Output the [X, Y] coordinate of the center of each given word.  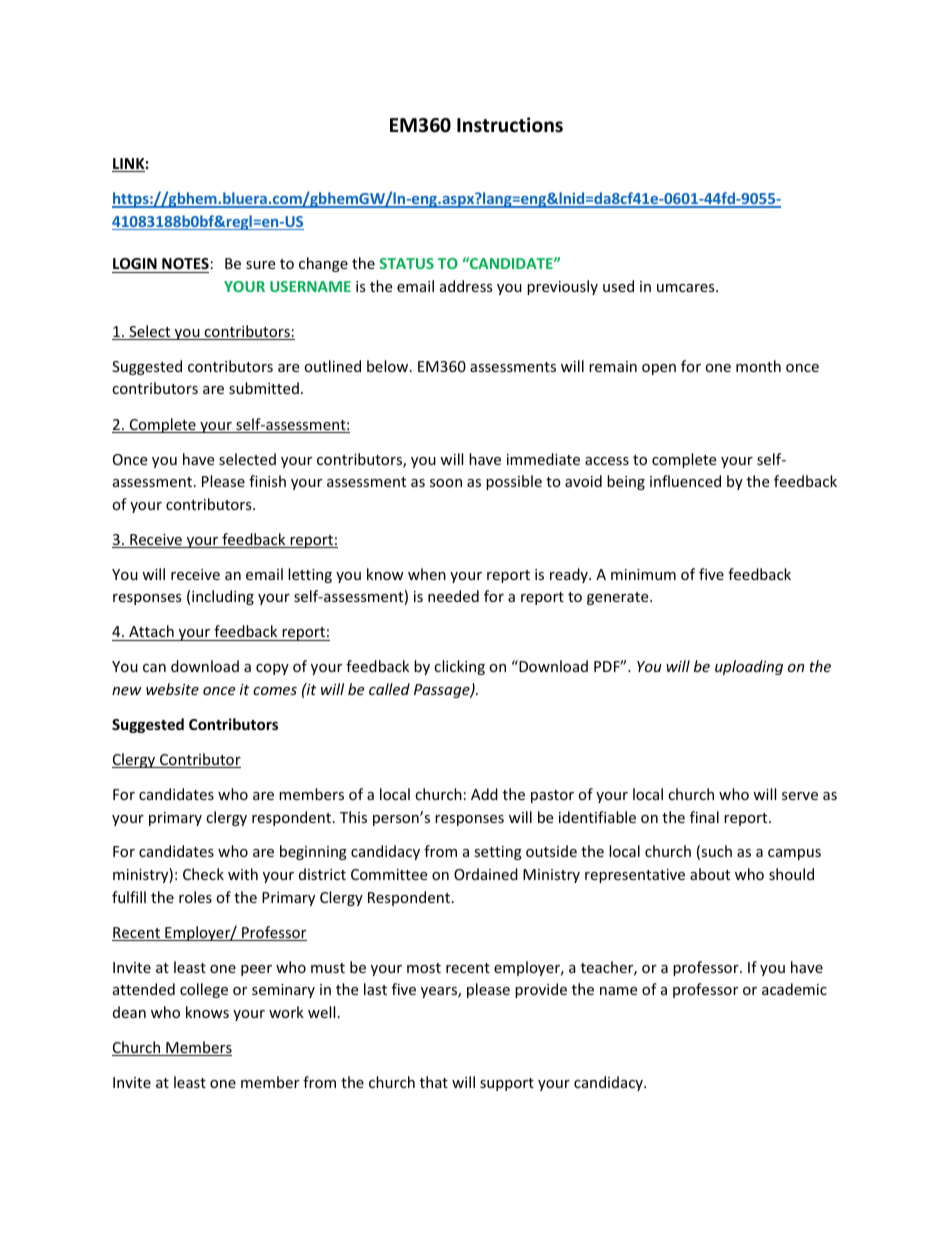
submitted [264, 388]
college [204, 990]
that [434, 1082]
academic [794, 989]
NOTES [185, 263]
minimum [643, 574]
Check [203, 874]
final [704, 817]
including [223, 597]
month [758, 366]
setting [498, 853]
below [389, 366]
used [618, 286]
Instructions [510, 125]
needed [453, 596]
